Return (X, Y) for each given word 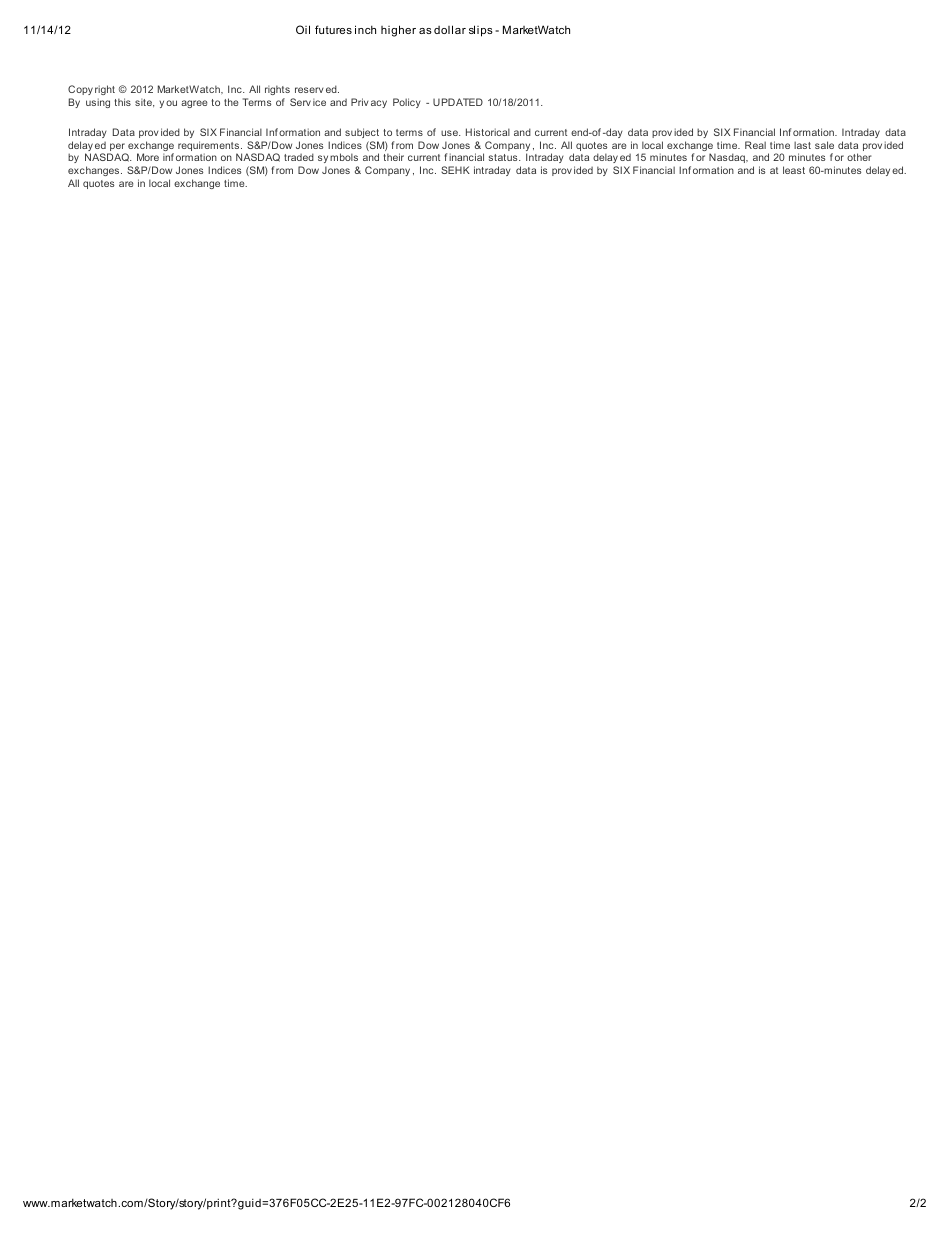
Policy (407, 103)
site (144, 102)
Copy (80, 90)
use (450, 133)
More (148, 157)
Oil (303, 29)
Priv (360, 102)
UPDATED (458, 102)
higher (398, 31)
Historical (488, 132)
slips (481, 31)
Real (755, 145)
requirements (210, 147)
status (504, 157)
